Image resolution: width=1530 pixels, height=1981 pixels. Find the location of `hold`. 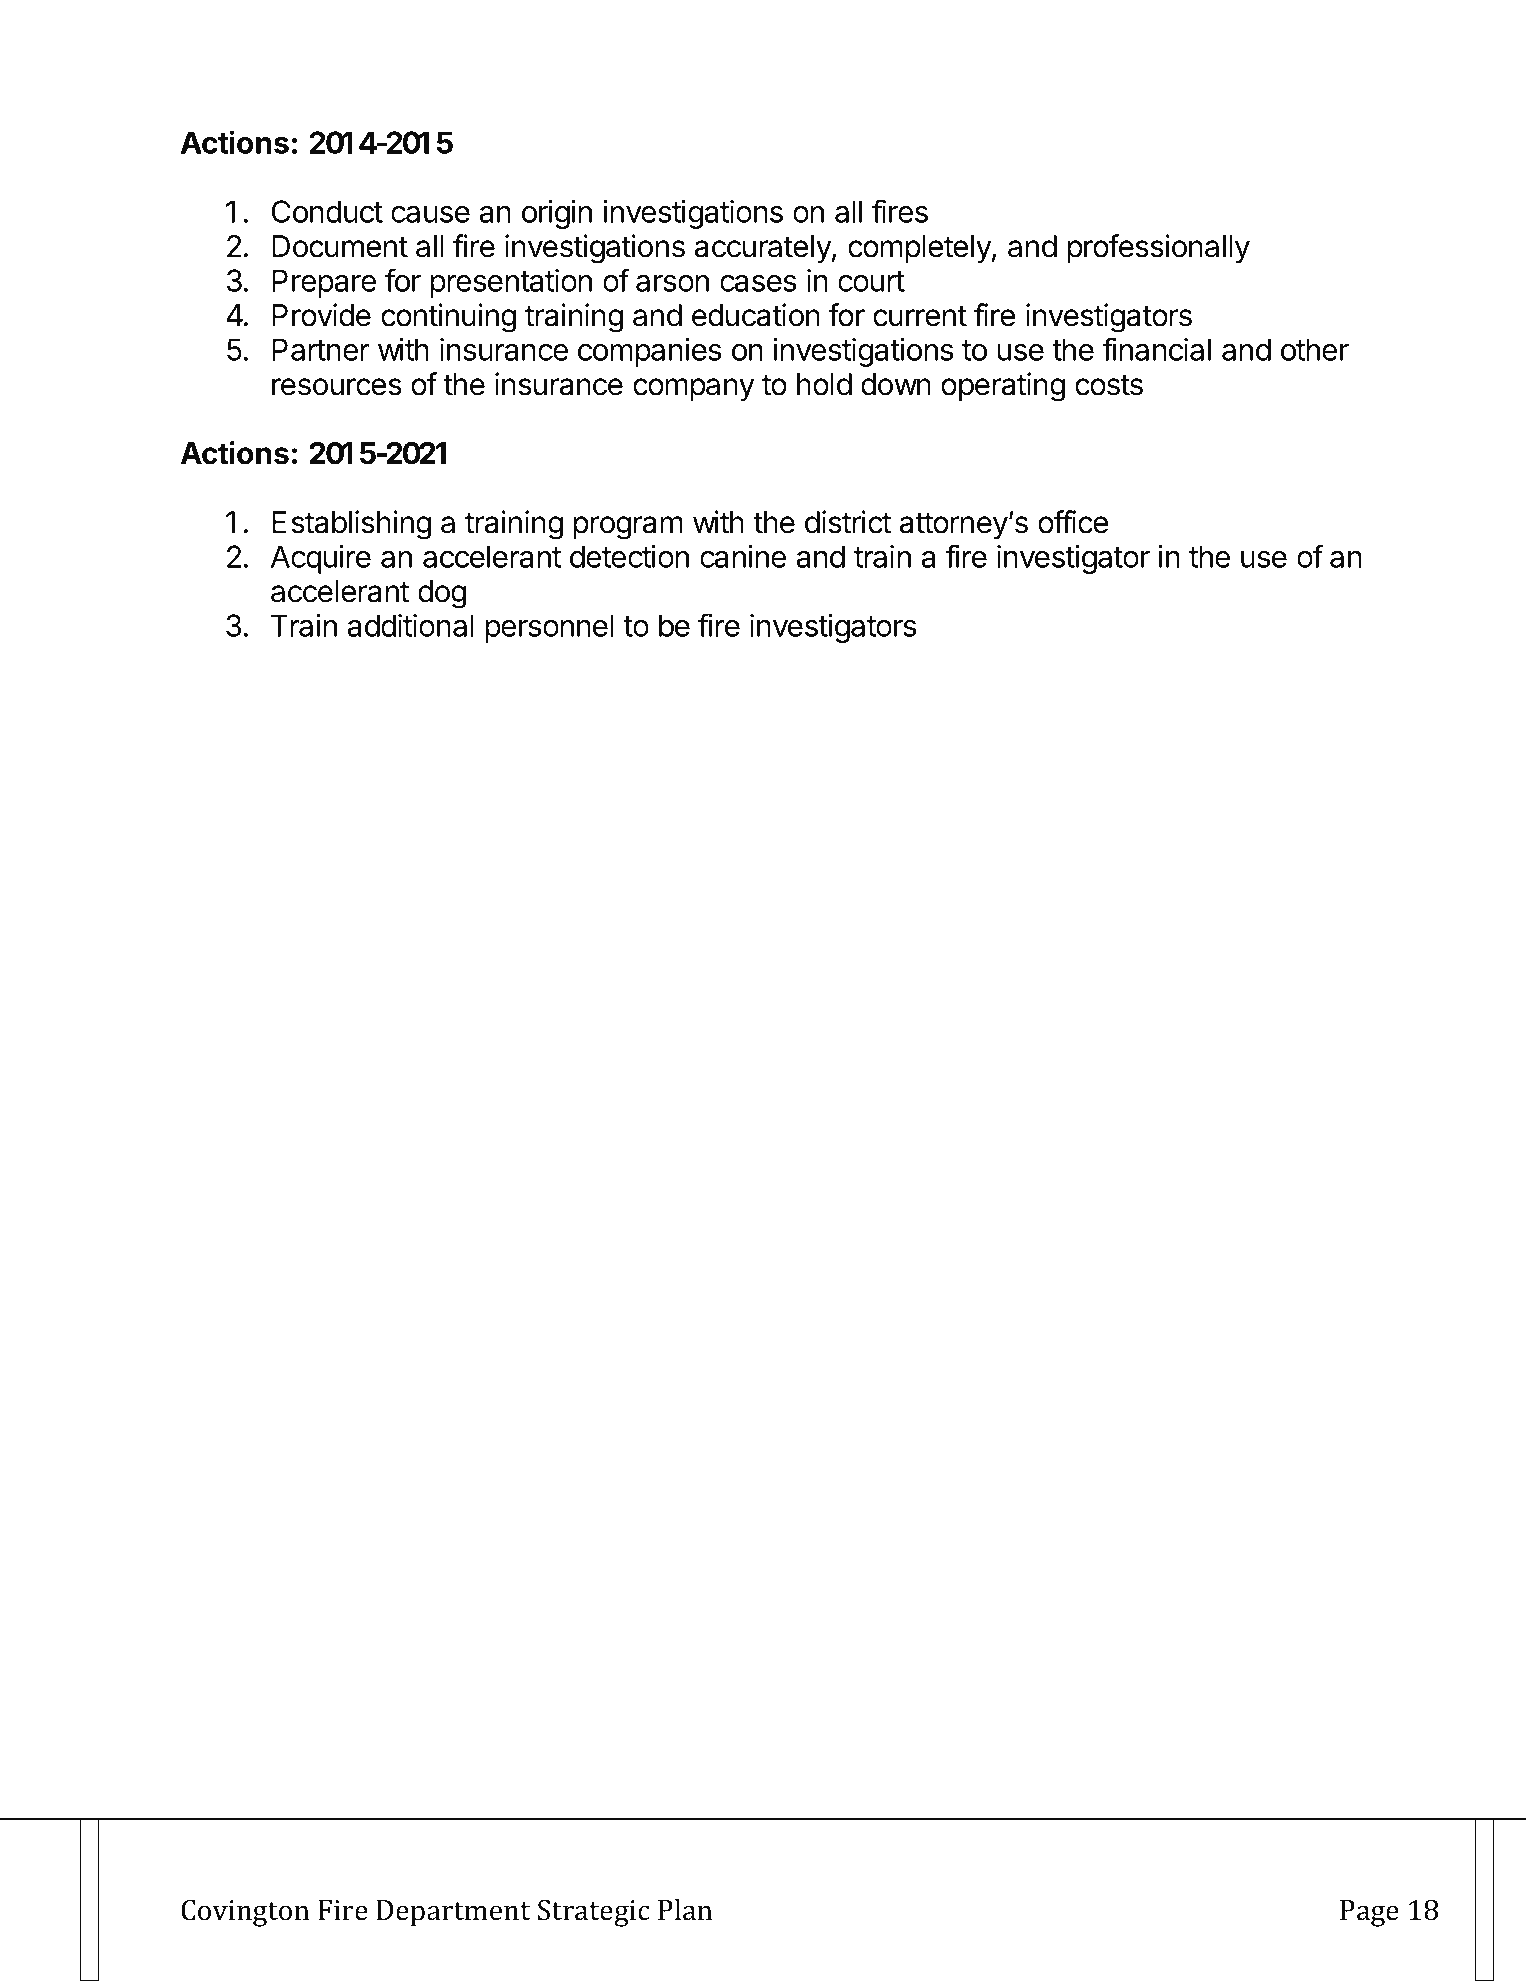

hold is located at coordinates (824, 384).
